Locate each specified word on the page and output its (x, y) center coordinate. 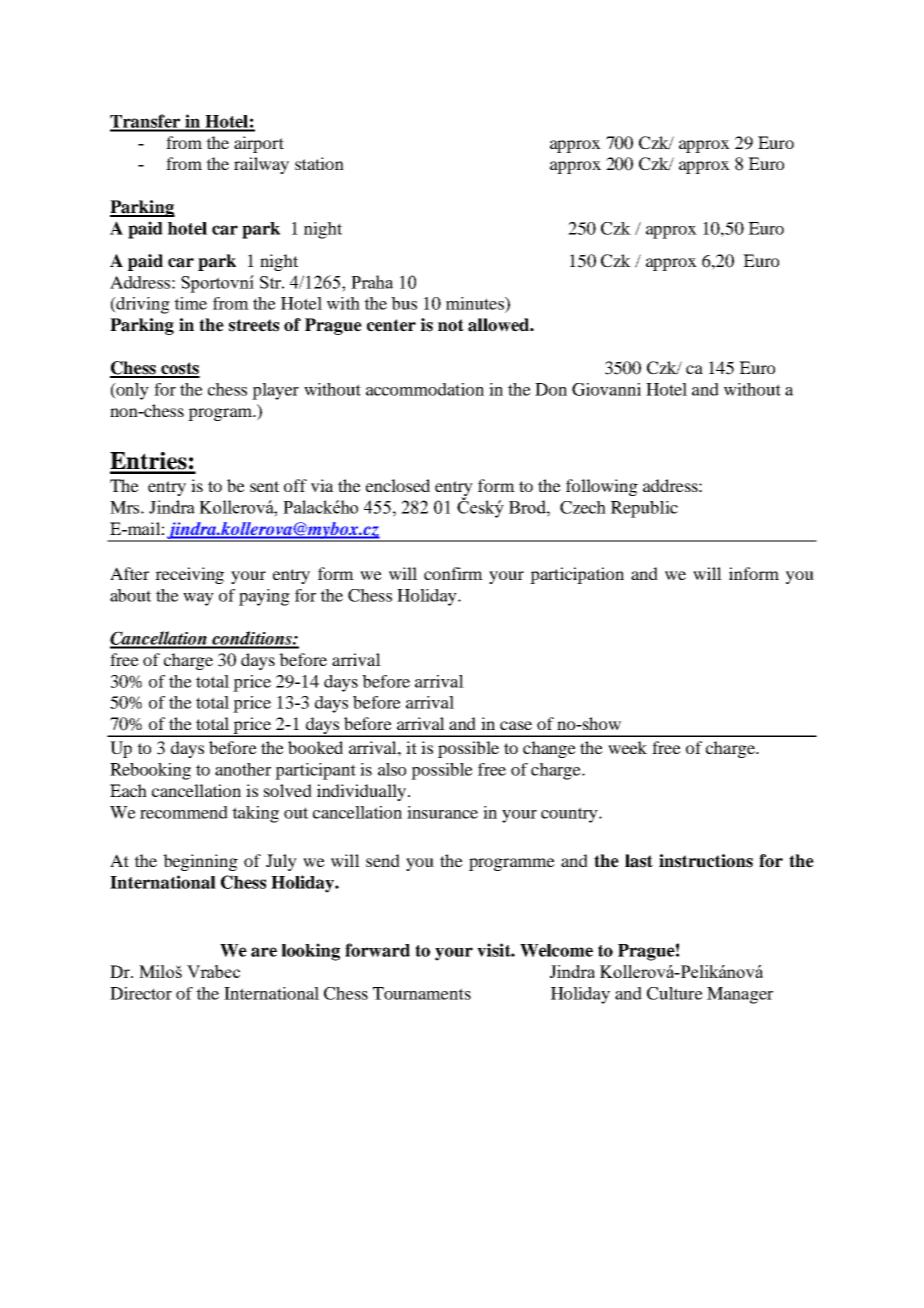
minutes (476, 303)
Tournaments (422, 993)
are (264, 952)
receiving (189, 575)
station (319, 163)
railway (261, 165)
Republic (644, 509)
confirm (453, 573)
